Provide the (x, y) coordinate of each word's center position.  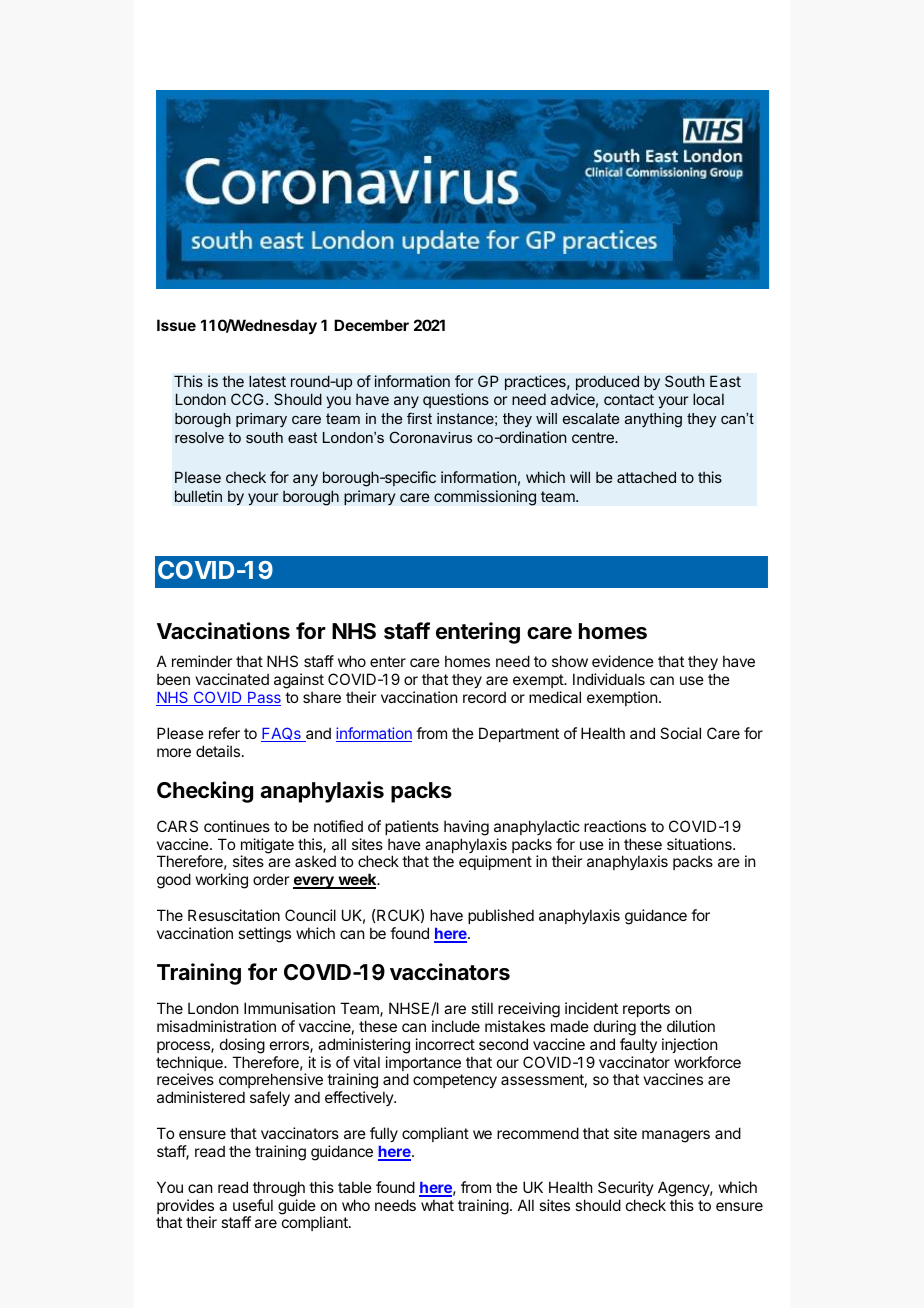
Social (680, 733)
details (218, 751)
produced (607, 382)
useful (253, 1205)
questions (456, 400)
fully (384, 1134)
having (466, 828)
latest (267, 381)
